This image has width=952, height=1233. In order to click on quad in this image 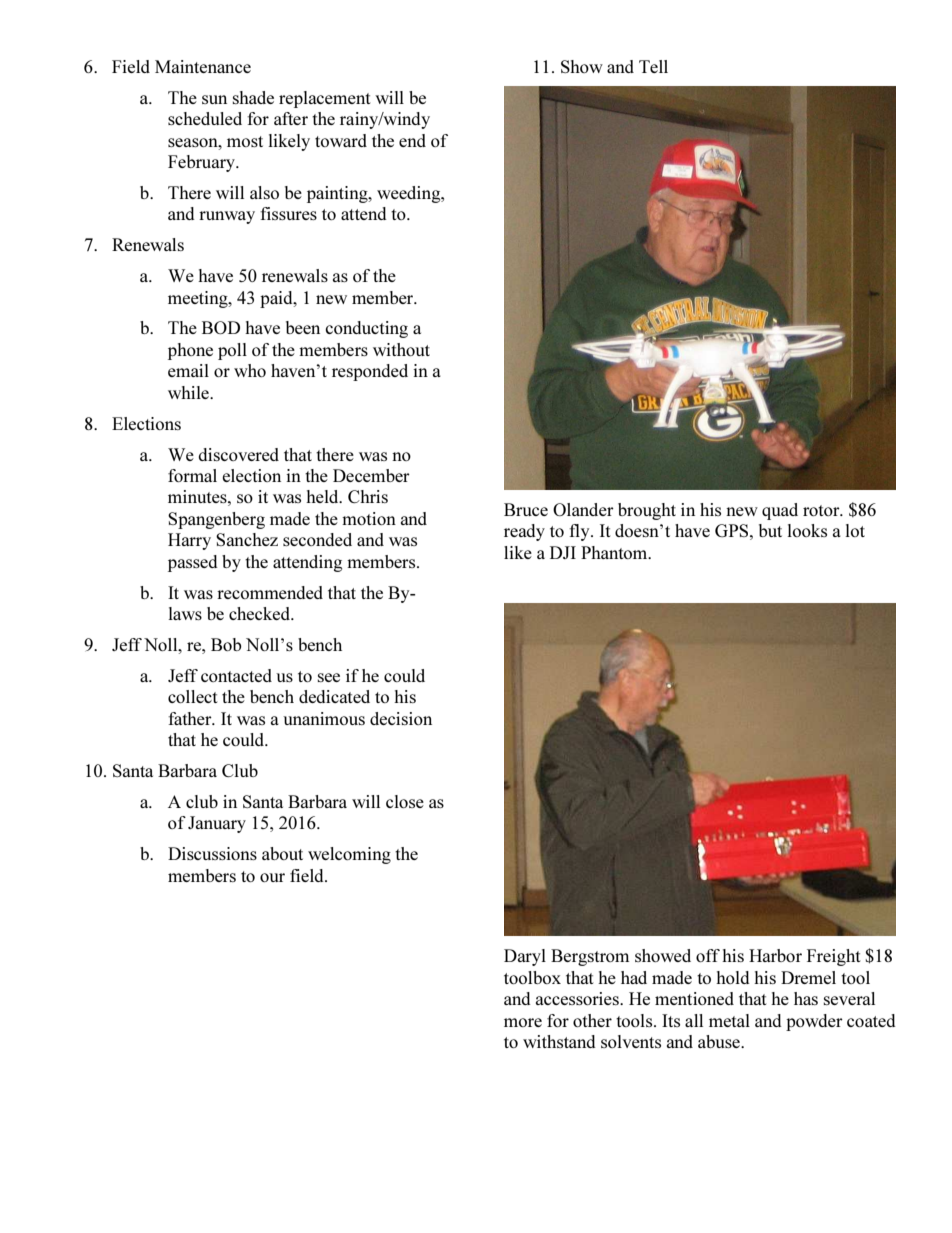, I will do `click(780, 511)`.
